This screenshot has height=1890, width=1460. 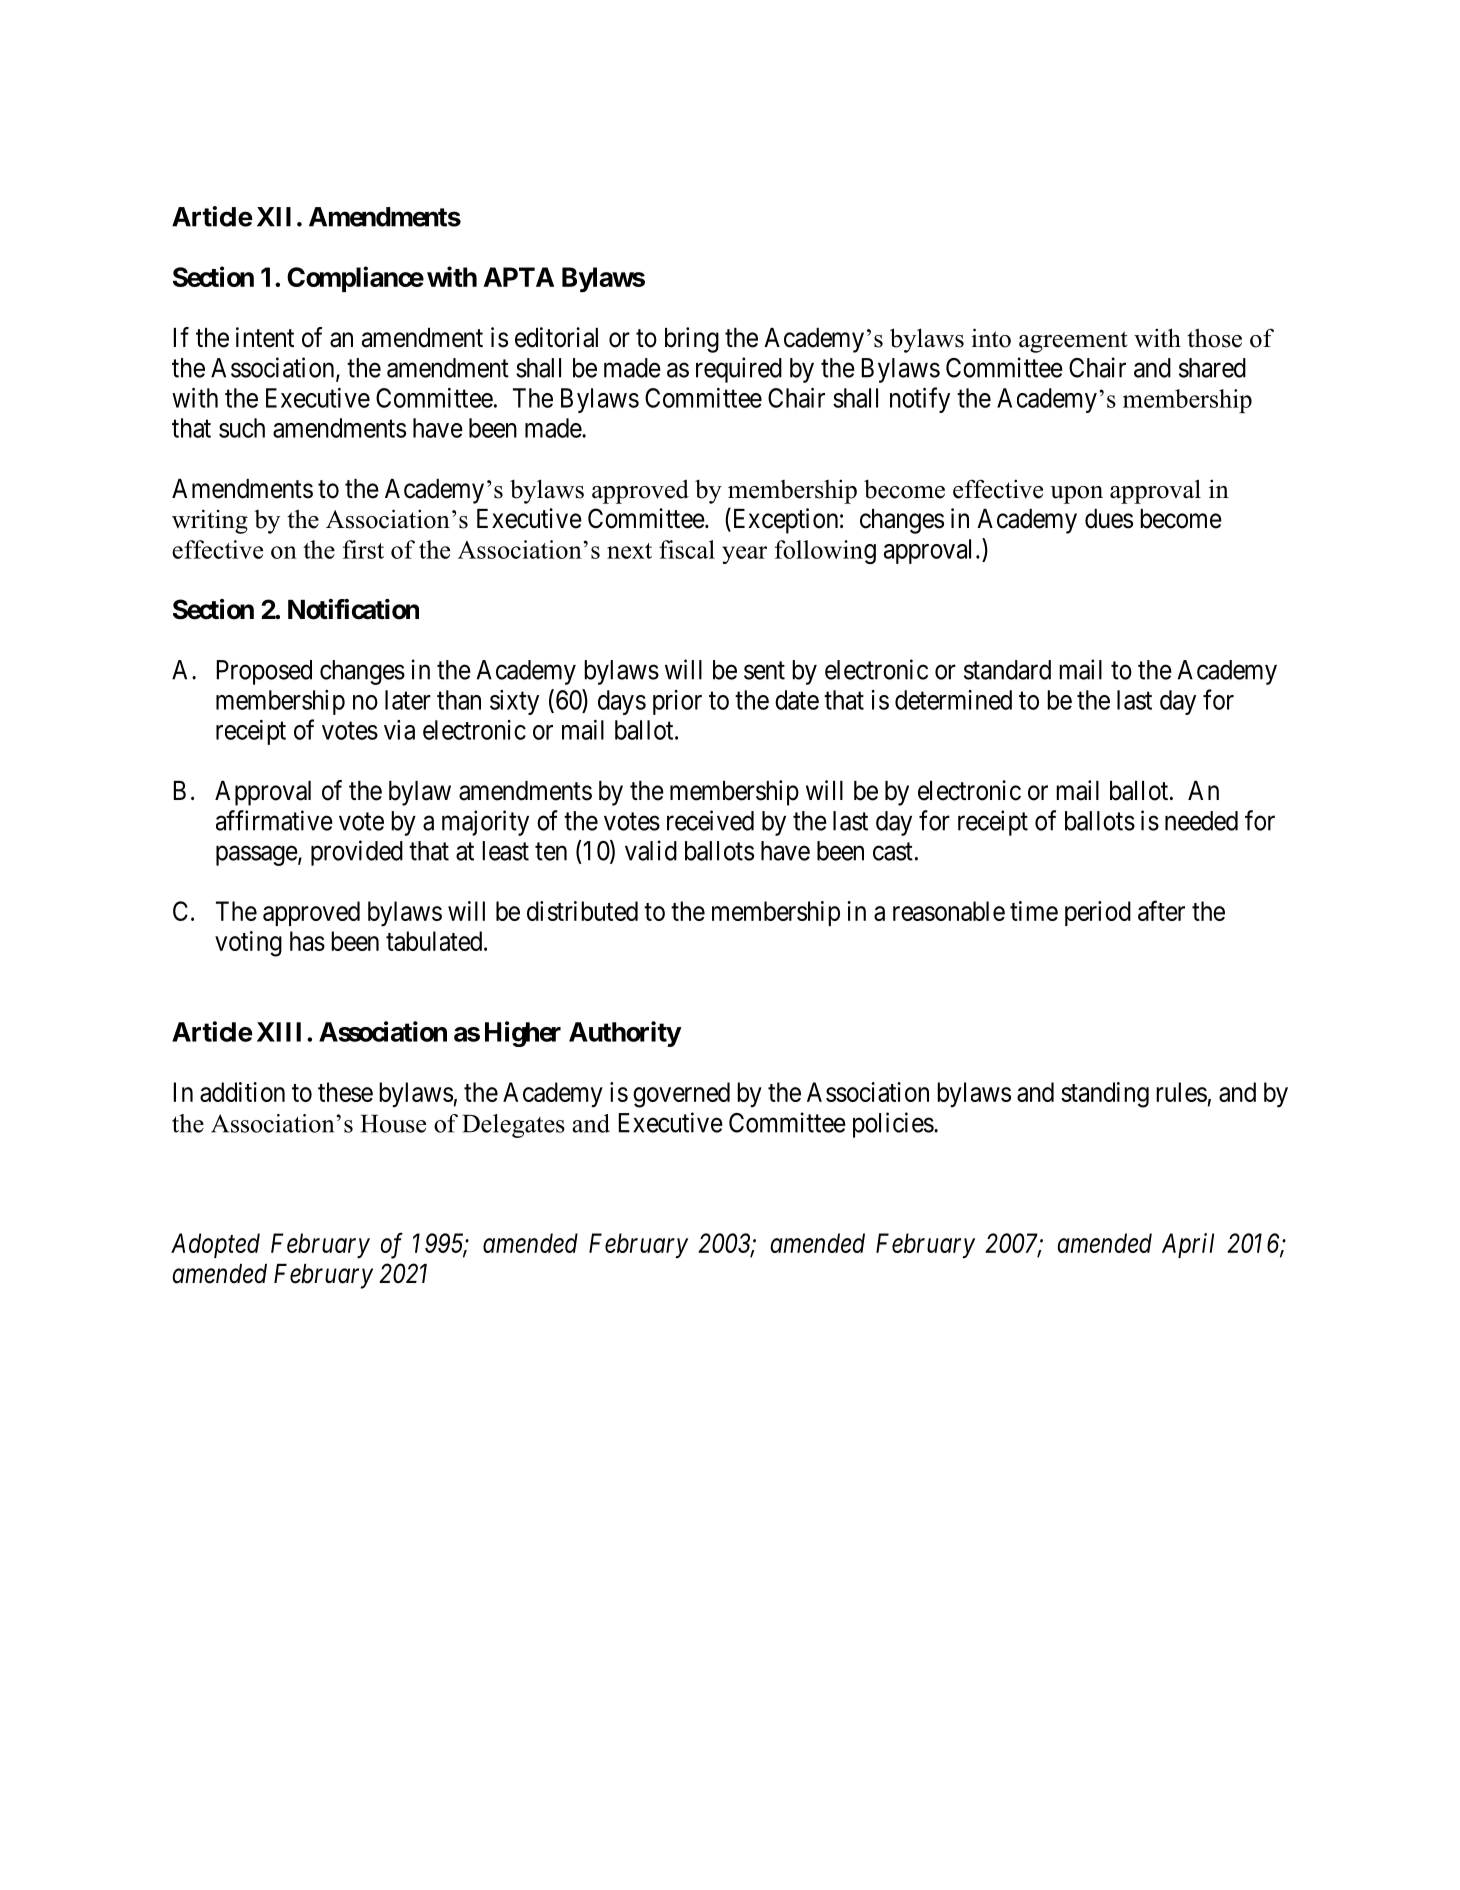 What do you see at coordinates (677, 702) in the screenshot?
I see `prior` at bounding box center [677, 702].
